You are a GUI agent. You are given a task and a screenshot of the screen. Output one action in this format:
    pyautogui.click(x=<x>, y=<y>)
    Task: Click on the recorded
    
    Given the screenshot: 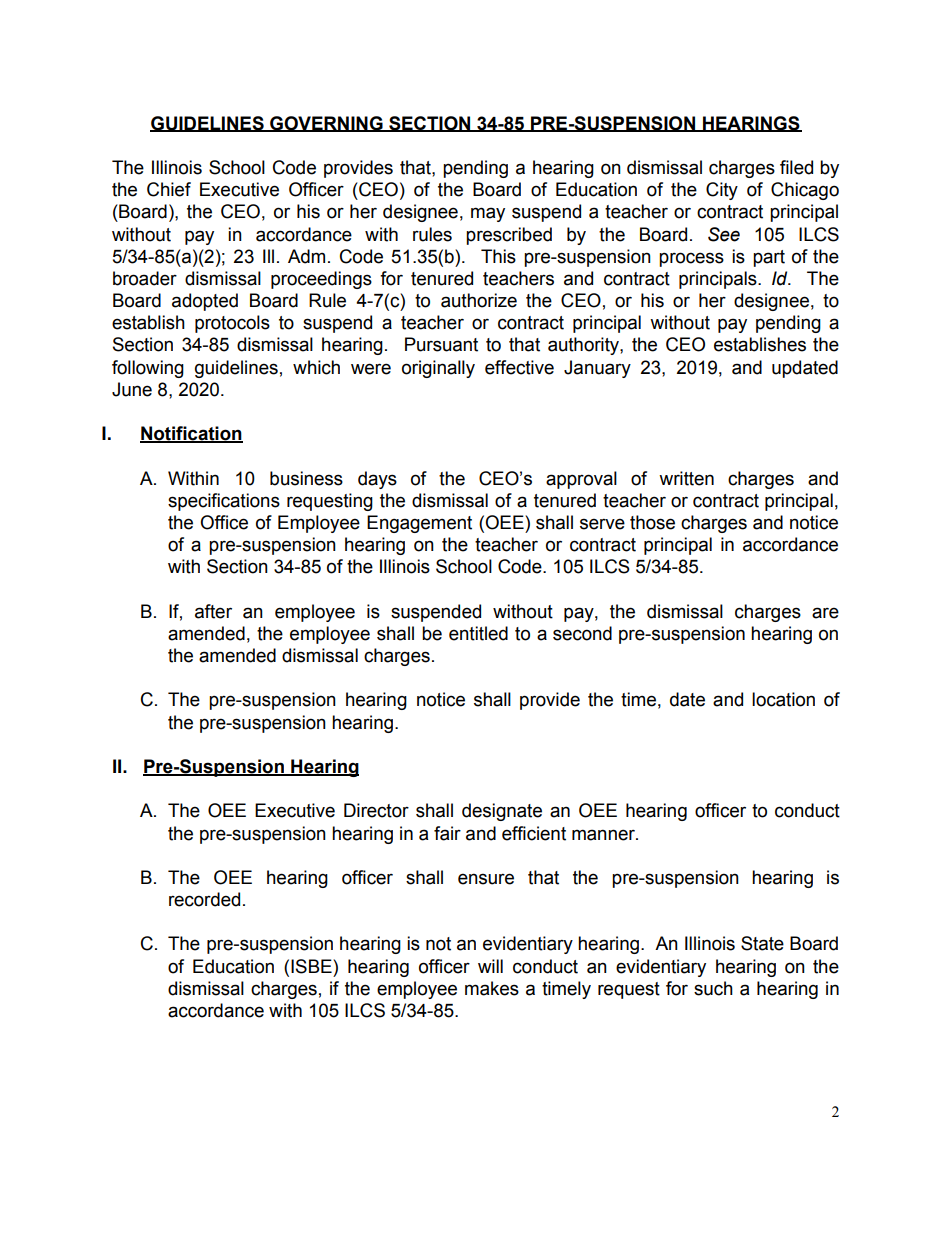 What is the action you would take?
    pyautogui.click(x=204, y=899)
